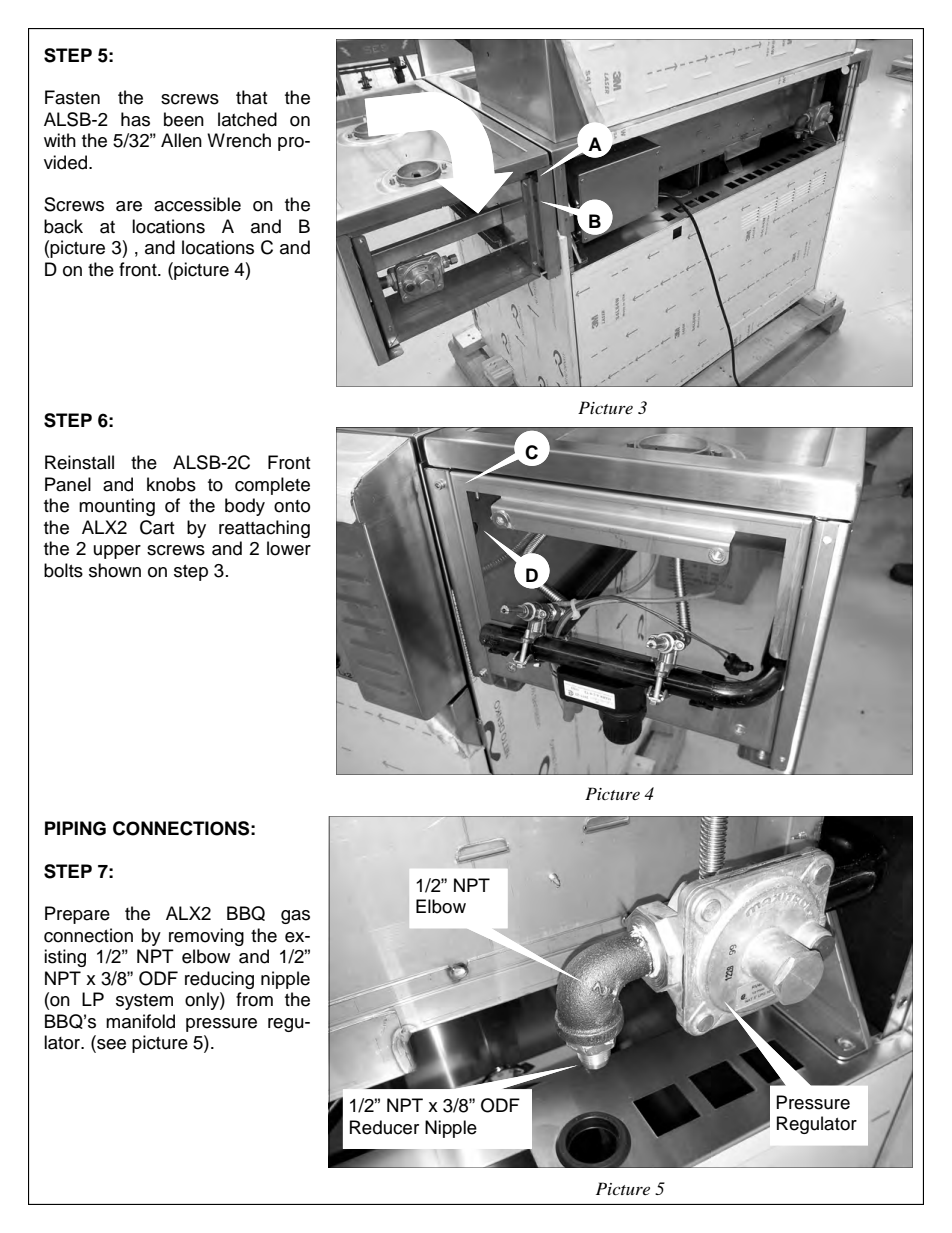  What do you see at coordinates (140, 1021) in the image?
I see `manifold` at bounding box center [140, 1021].
